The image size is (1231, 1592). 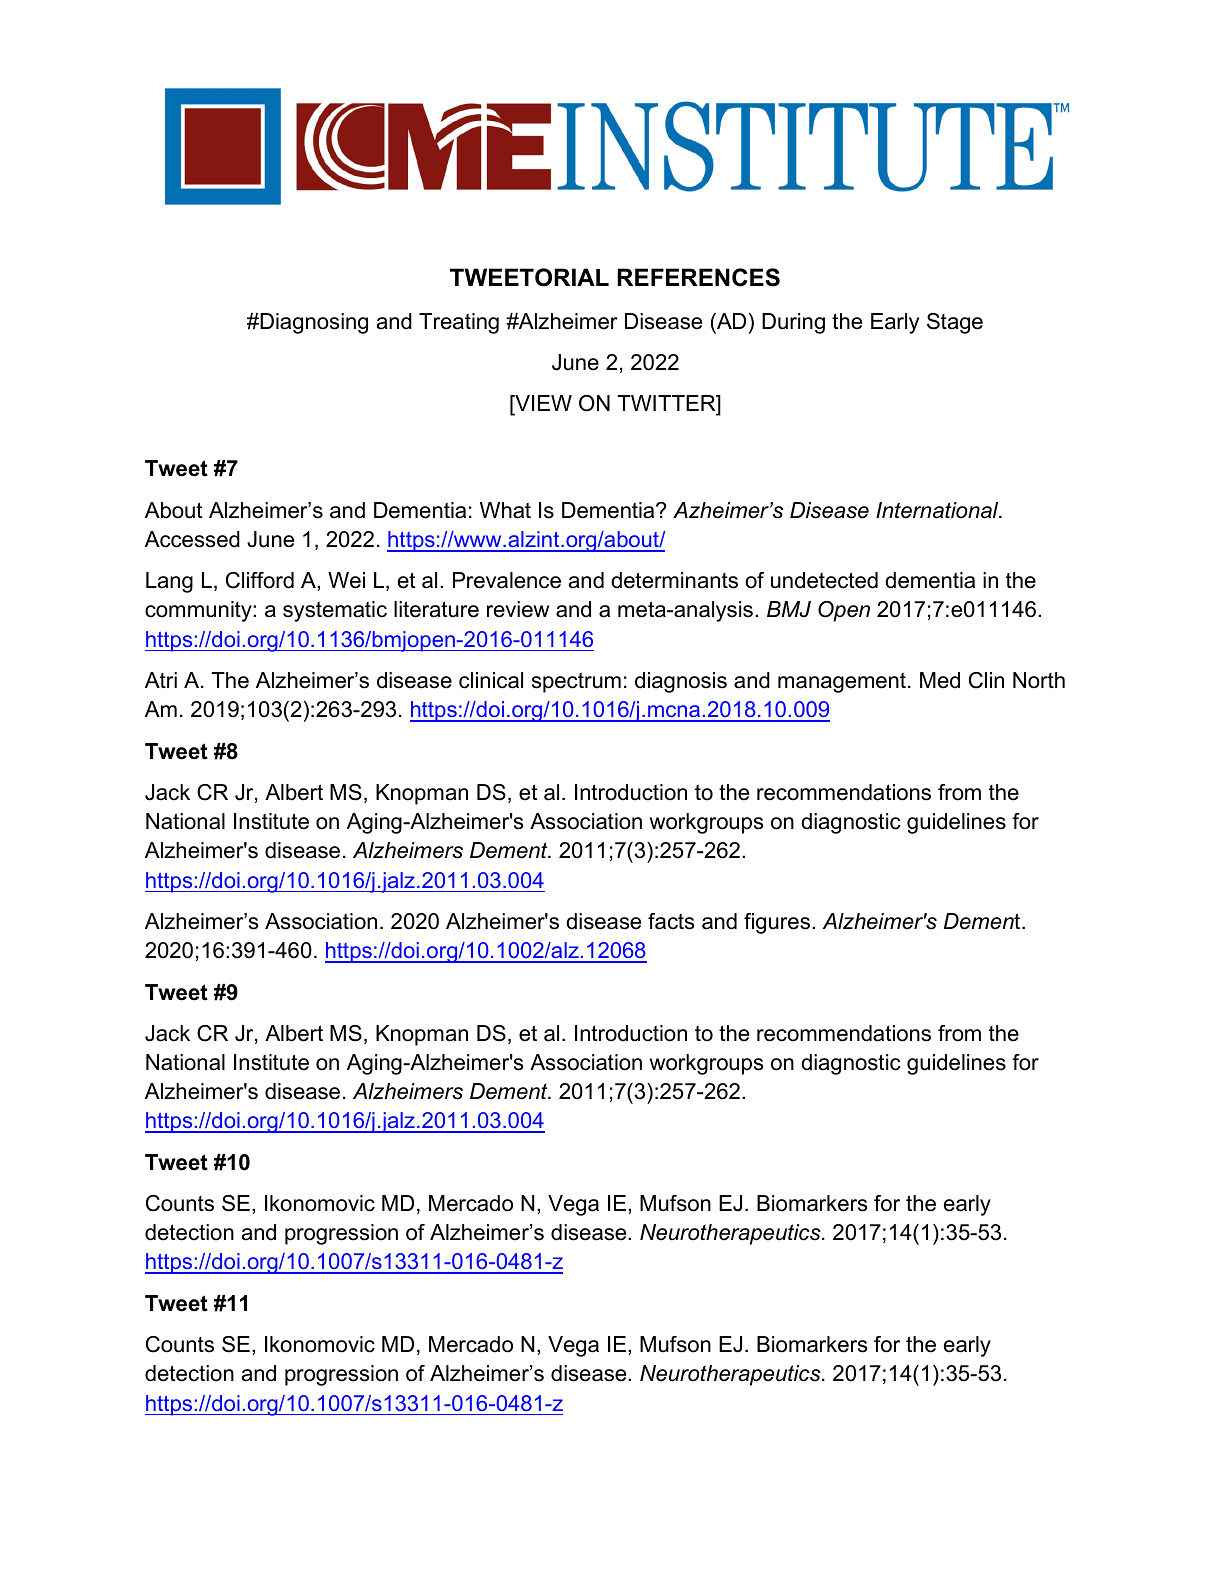 What do you see at coordinates (505, 510) in the image?
I see `What` at bounding box center [505, 510].
